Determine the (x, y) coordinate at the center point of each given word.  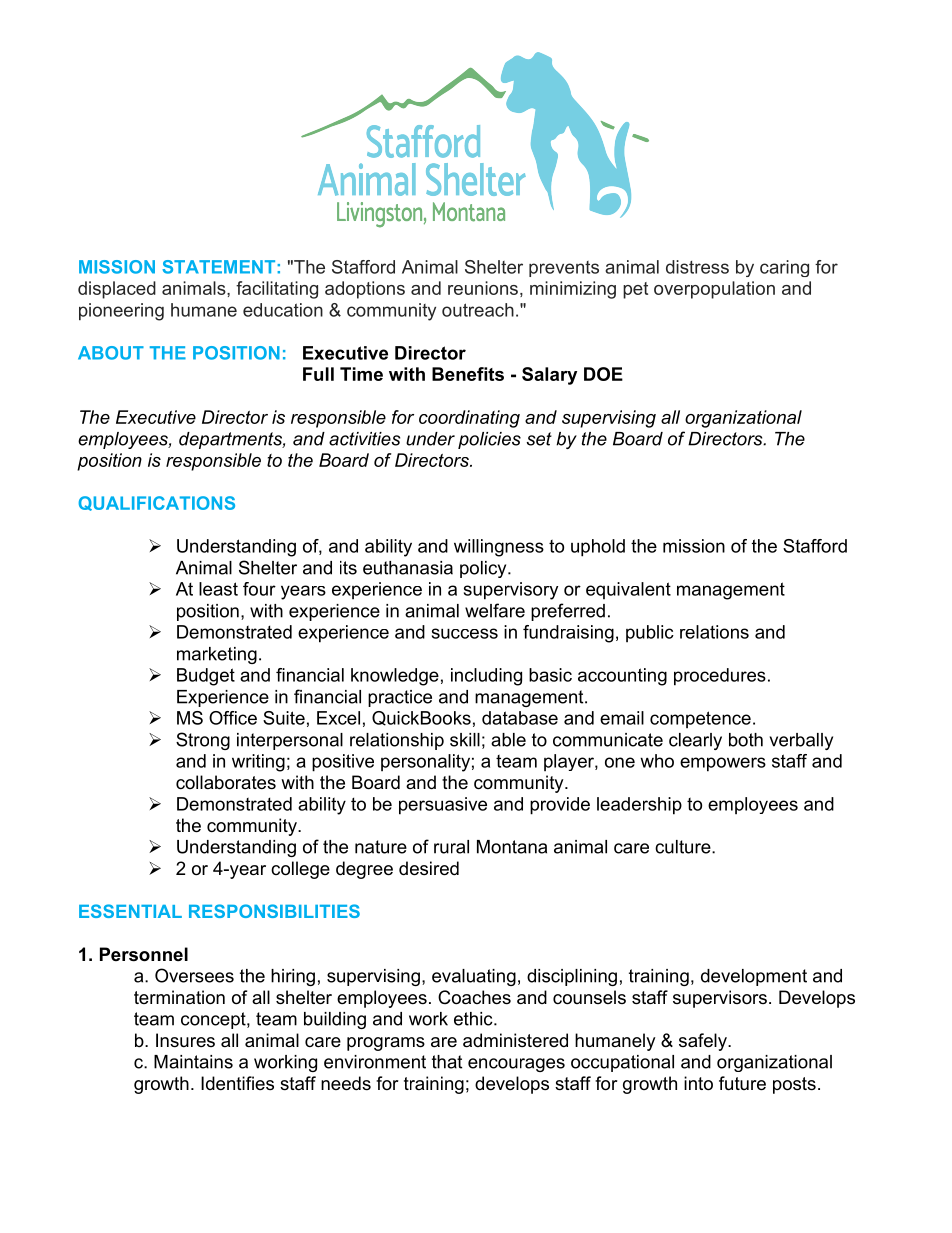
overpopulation (714, 290)
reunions (483, 288)
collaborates (226, 782)
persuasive (443, 806)
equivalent (628, 590)
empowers (723, 764)
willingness (499, 548)
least (218, 589)
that (447, 1062)
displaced (117, 290)
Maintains (193, 1062)
